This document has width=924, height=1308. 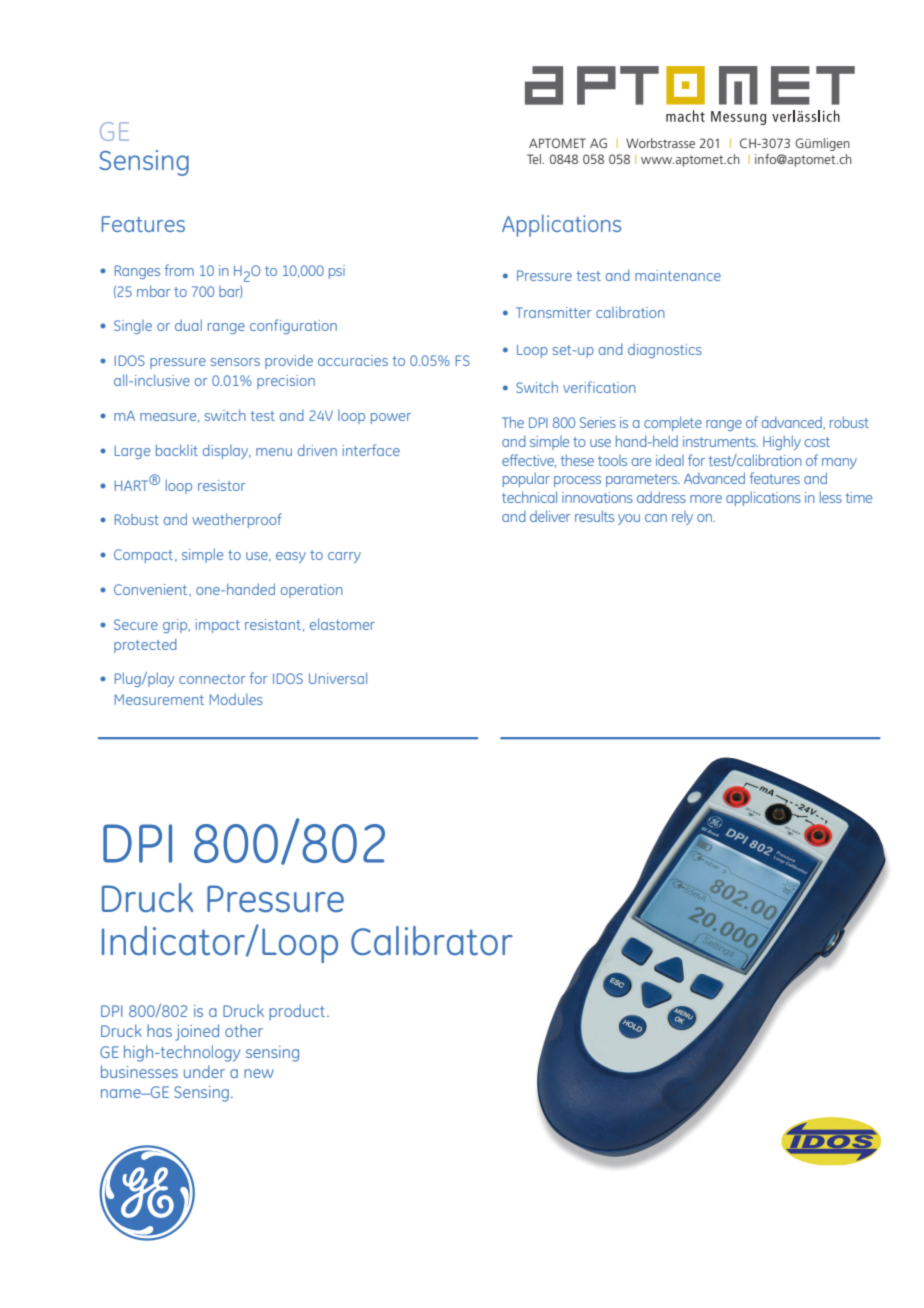 What do you see at coordinates (678, 275) in the document?
I see `maintenance` at bounding box center [678, 275].
